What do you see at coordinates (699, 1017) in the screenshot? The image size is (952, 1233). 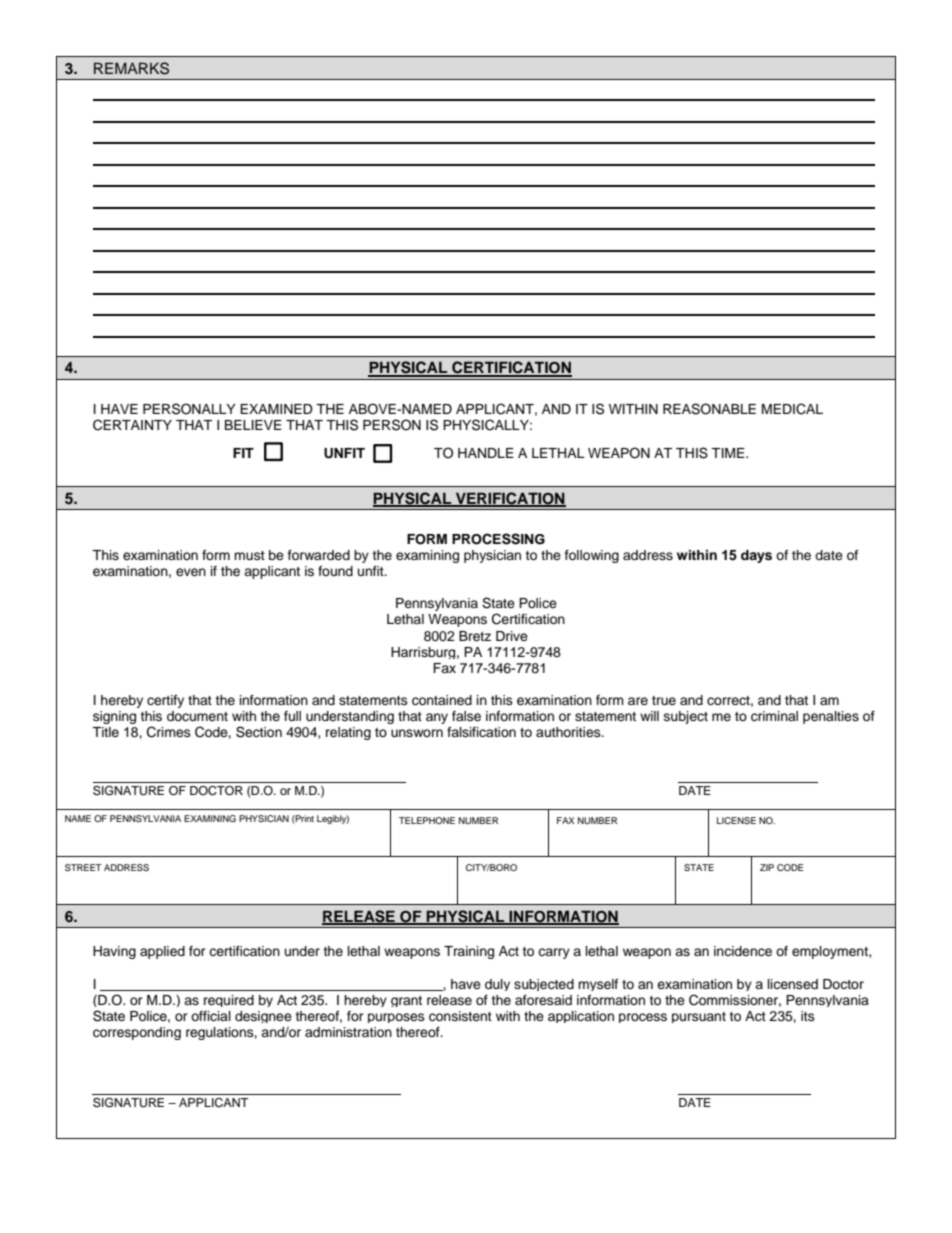 I see `pursuant` at bounding box center [699, 1017].
